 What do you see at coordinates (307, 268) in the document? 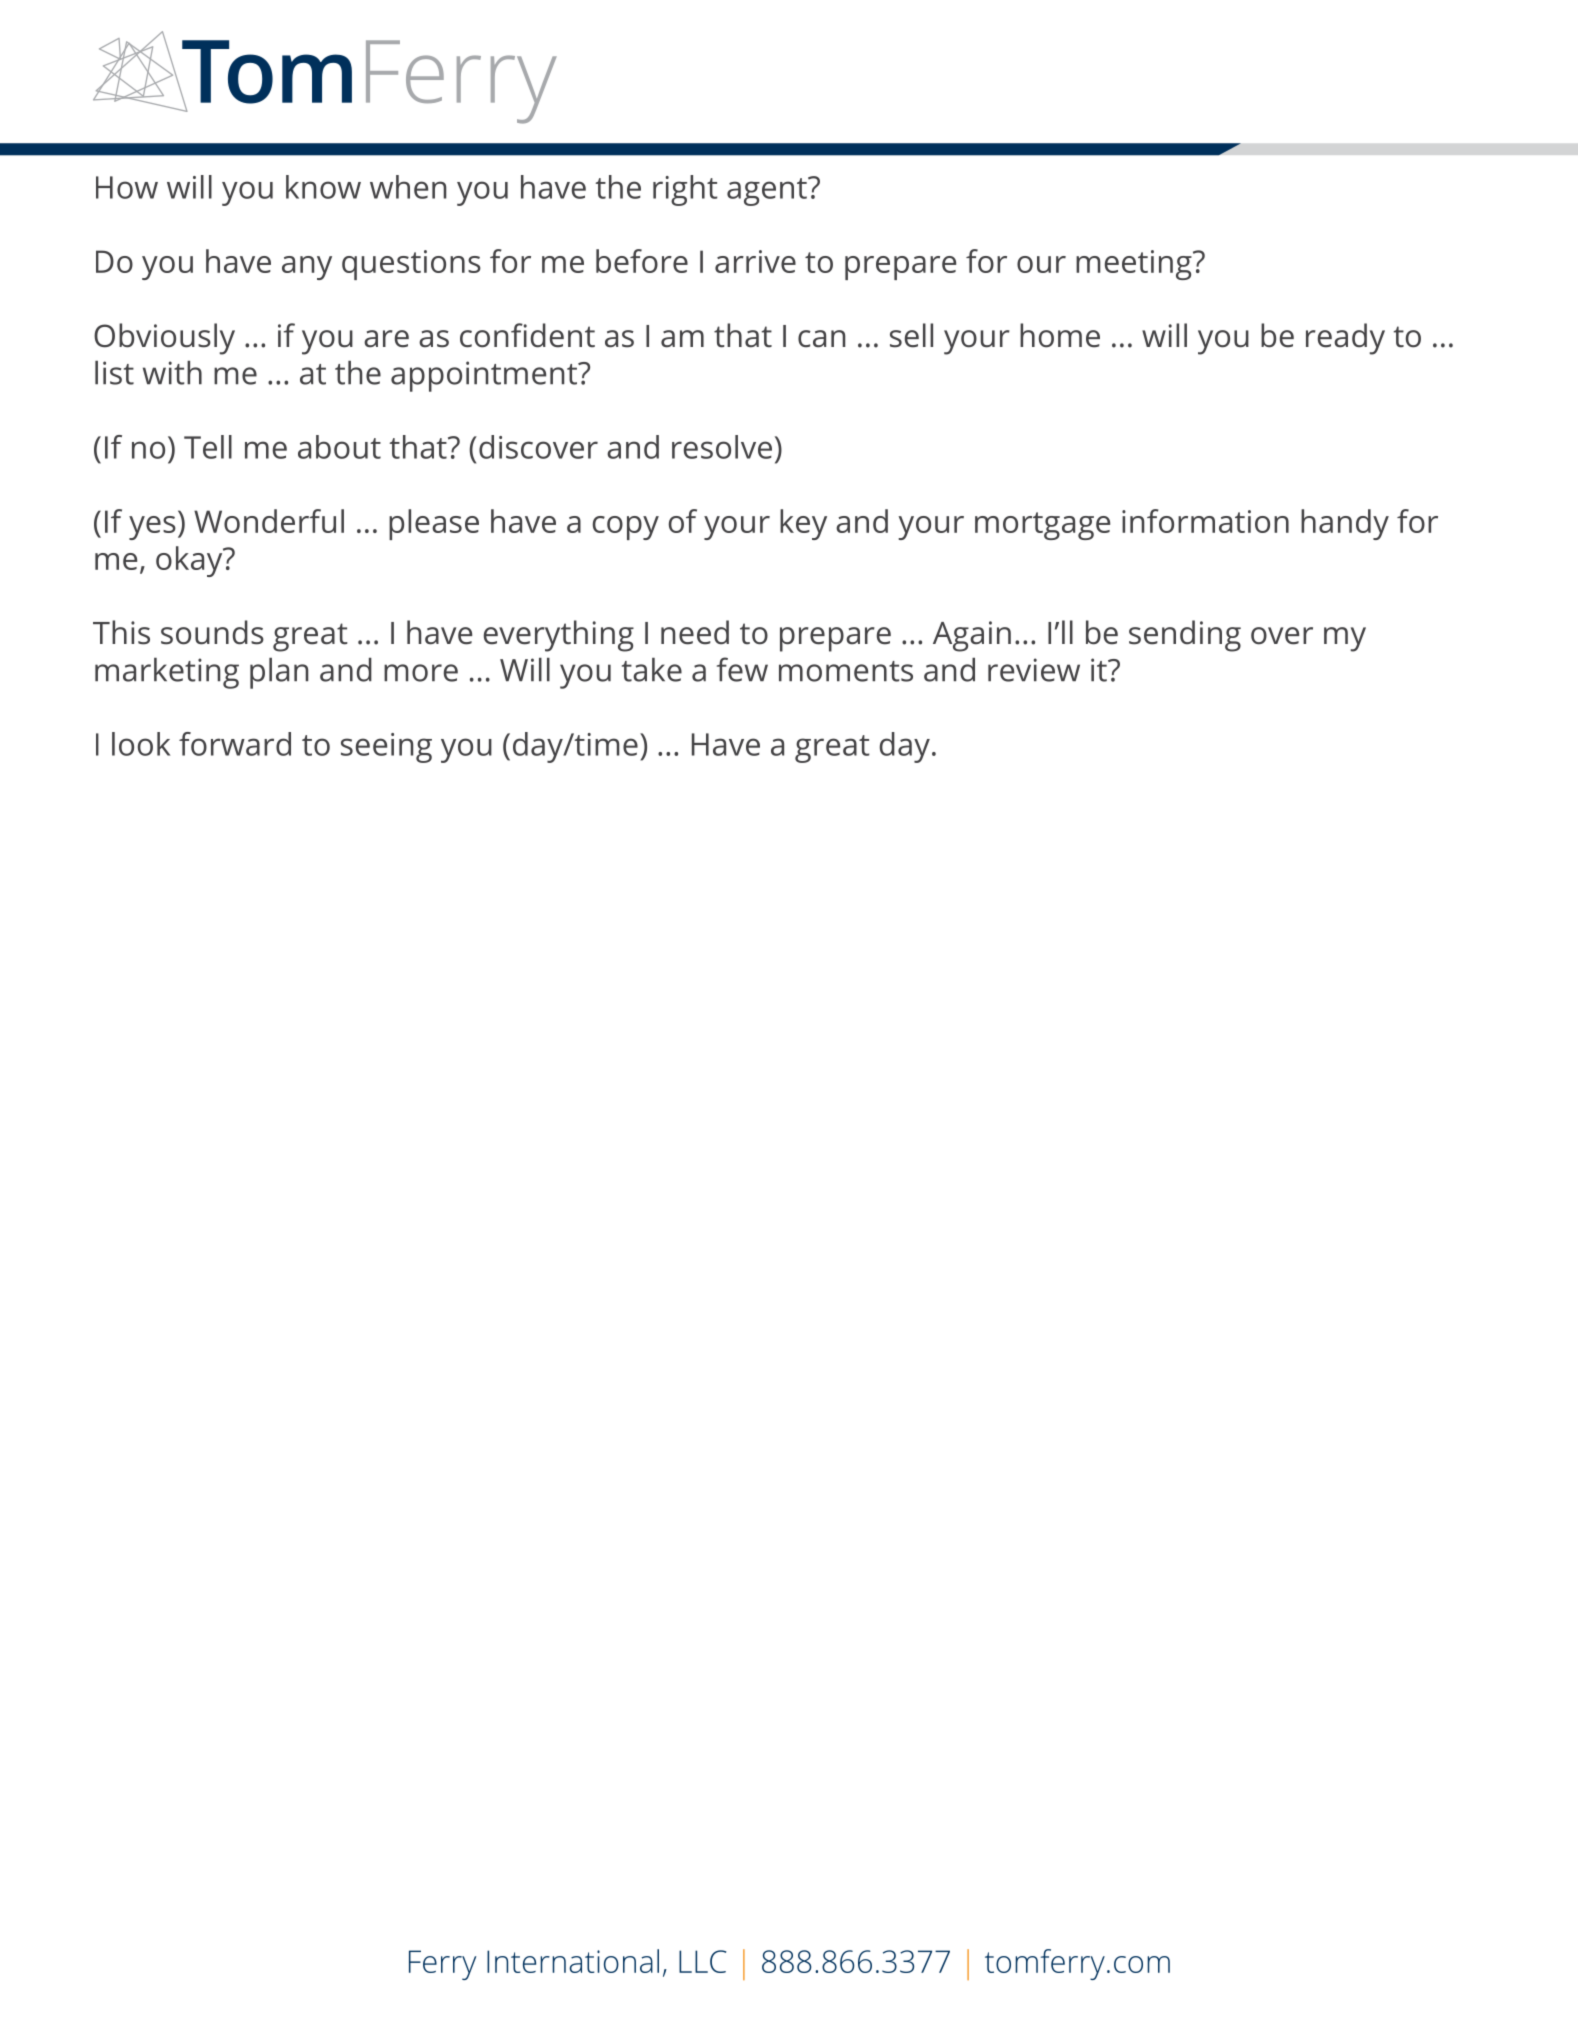
I see `any` at bounding box center [307, 268].
